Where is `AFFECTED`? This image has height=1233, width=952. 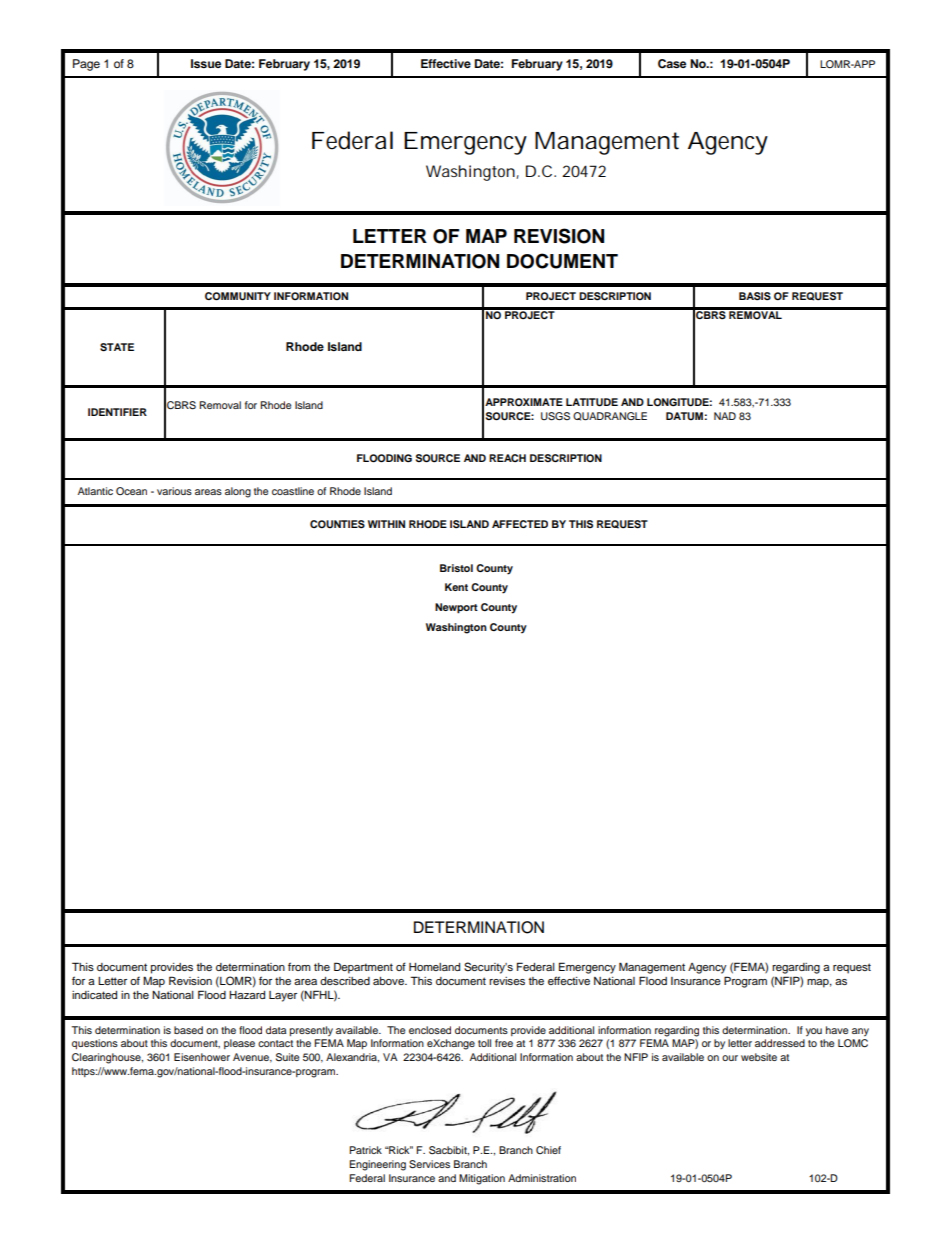
AFFECTED is located at coordinates (520, 524).
